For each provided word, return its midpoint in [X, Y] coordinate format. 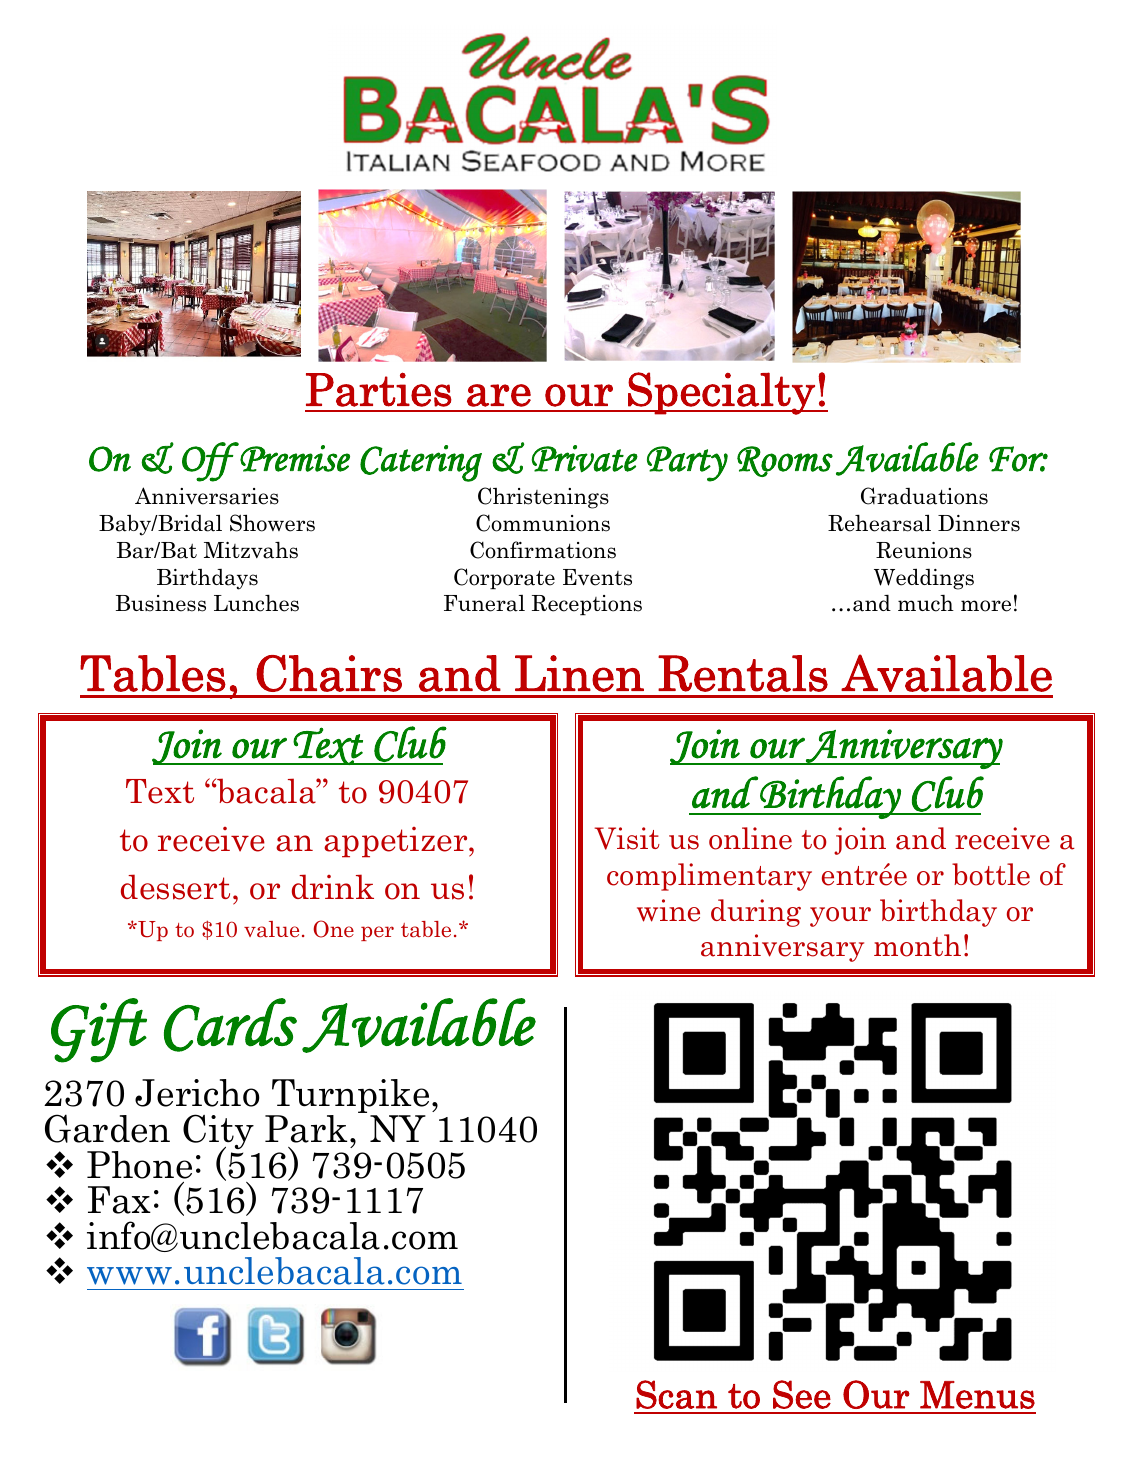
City [218, 1133]
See [802, 1394]
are [499, 395]
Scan [676, 1394]
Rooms [785, 461]
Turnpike [349, 1097]
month [917, 945]
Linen [579, 673]
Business [161, 603]
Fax [119, 1200]
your [840, 917]
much [926, 603]
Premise [294, 457]
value [271, 929]
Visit [627, 838]
